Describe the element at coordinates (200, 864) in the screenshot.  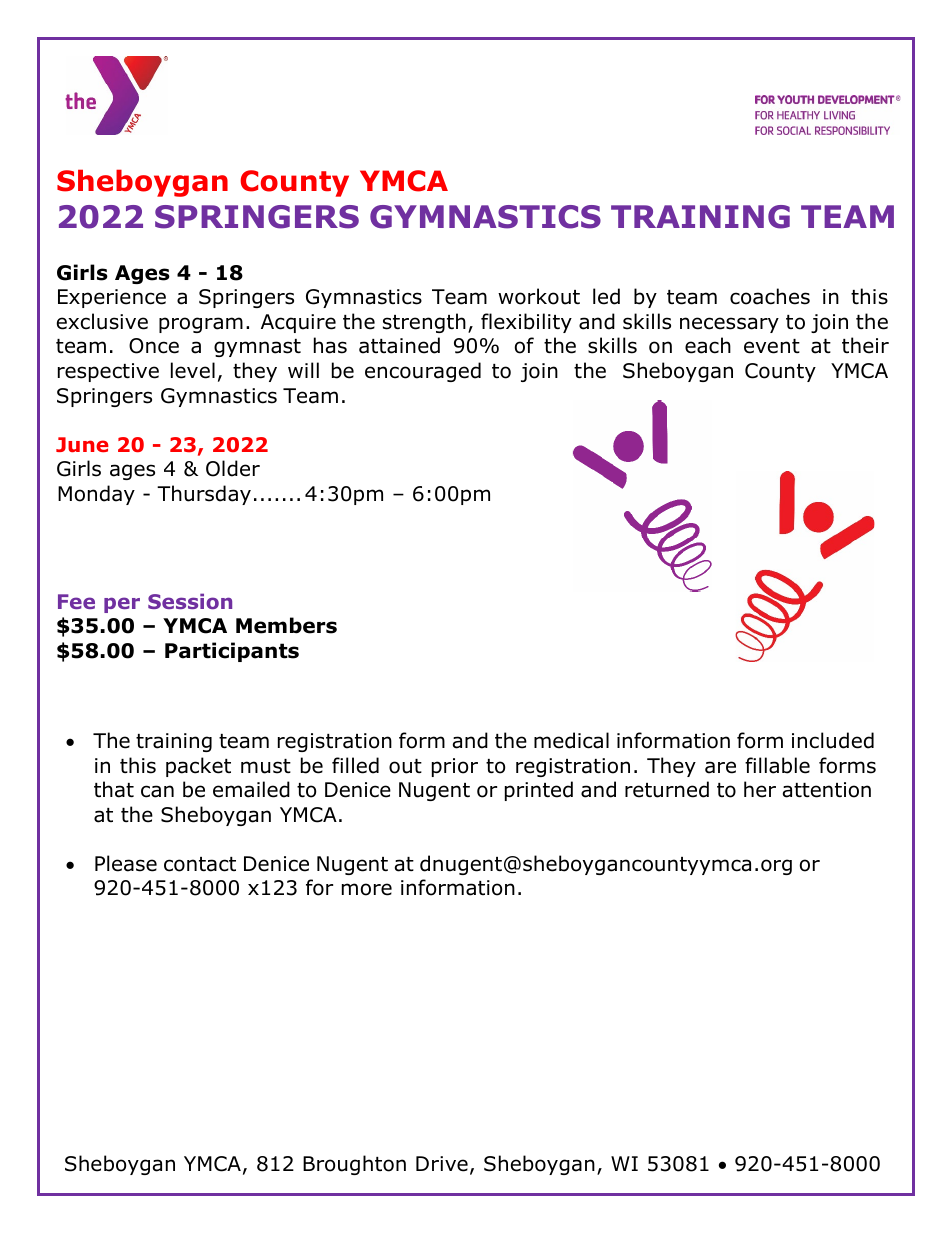
I see `contact` at that location.
